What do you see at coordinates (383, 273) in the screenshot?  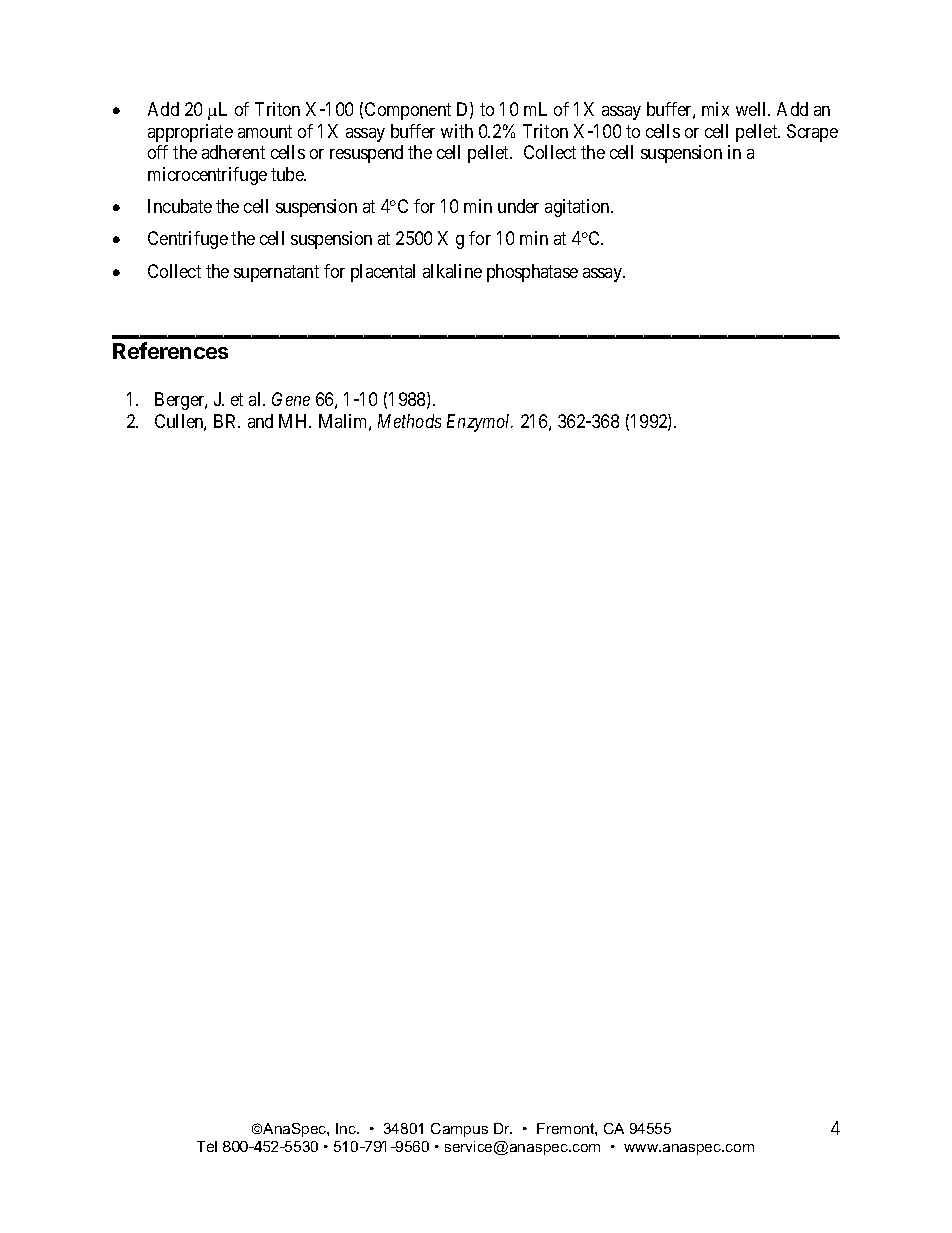 I see `placental` at bounding box center [383, 273].
